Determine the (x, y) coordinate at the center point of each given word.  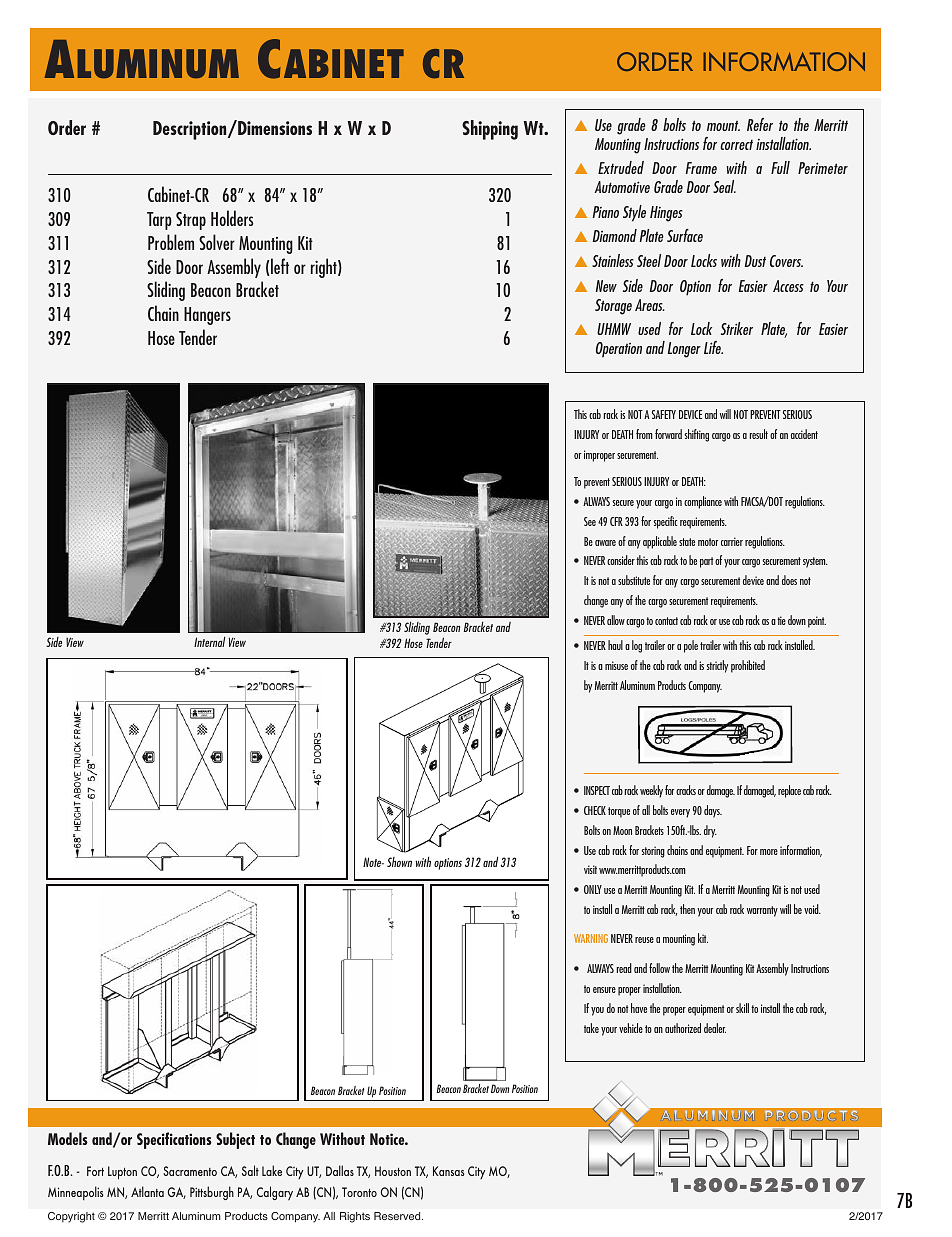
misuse (616, 665)
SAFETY (664, 414)
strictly (717, 666)
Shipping (490, 130)
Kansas (449, 1171)
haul (615, 645)
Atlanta (147, 1191)
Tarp (159, 221)
